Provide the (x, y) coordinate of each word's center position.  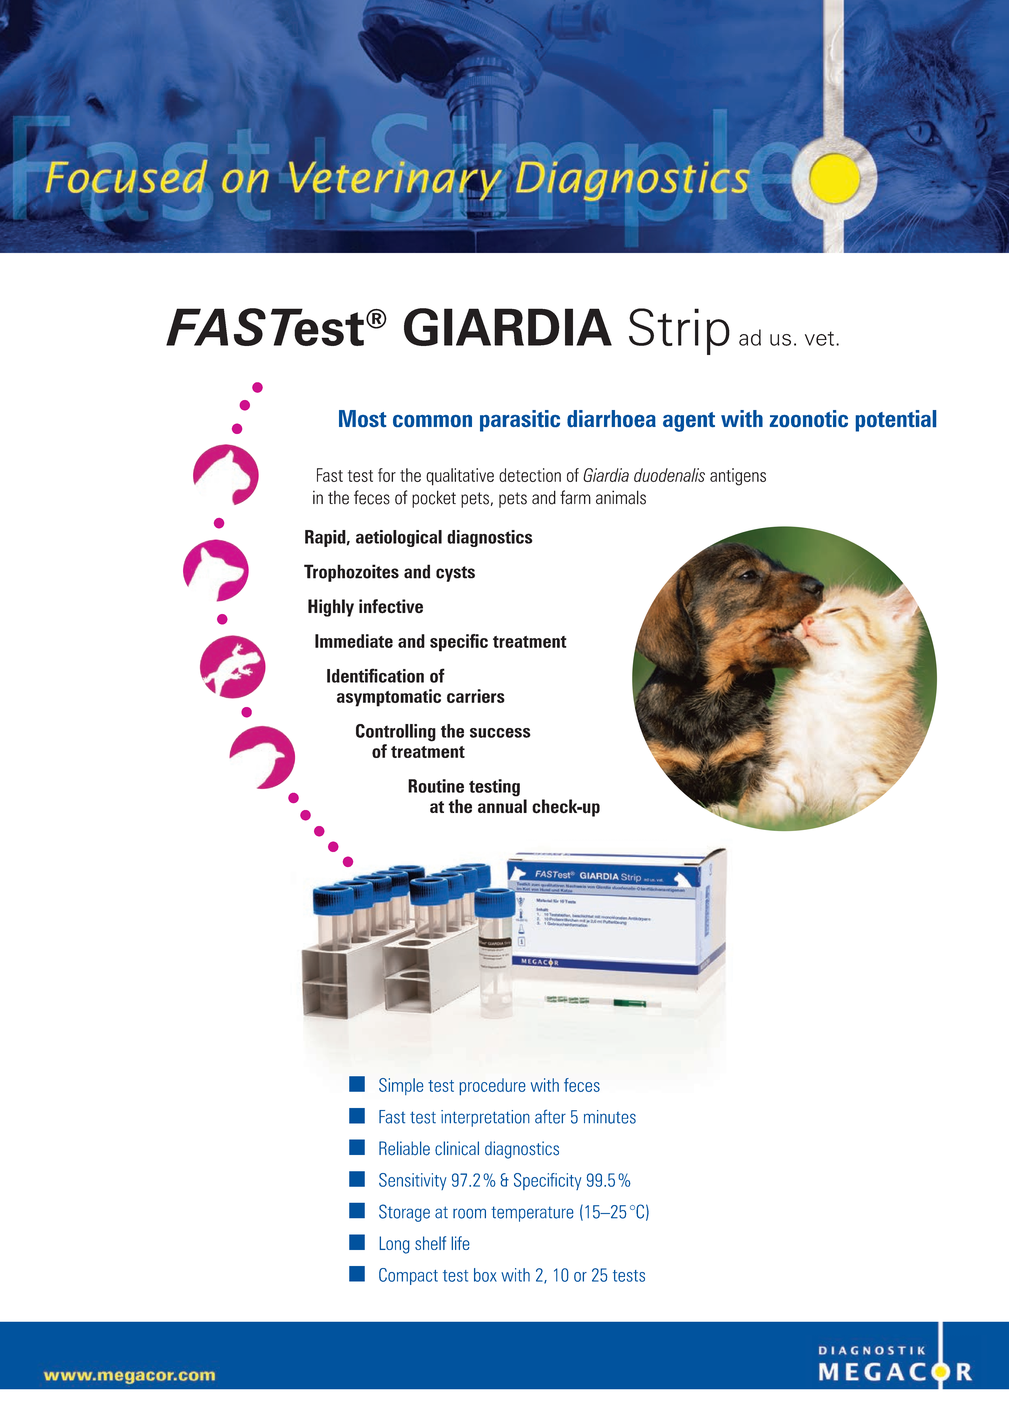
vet (819, 338)
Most (363, 418)
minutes (610, 1117)
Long (394, 1245)
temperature (532, 1214)
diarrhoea (611, 418)
